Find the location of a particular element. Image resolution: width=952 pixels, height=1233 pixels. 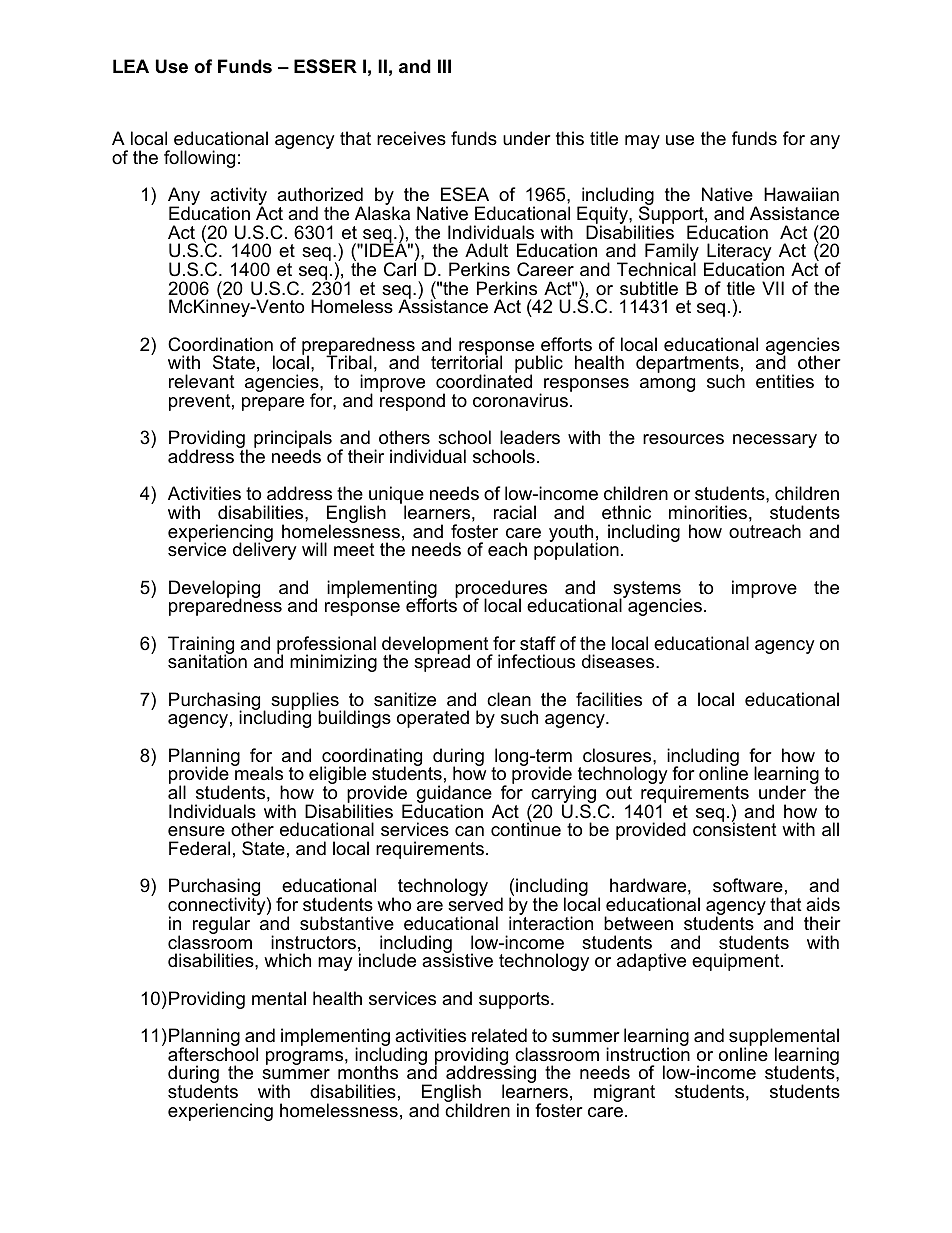

systems is located at coordinates (647, 590).
